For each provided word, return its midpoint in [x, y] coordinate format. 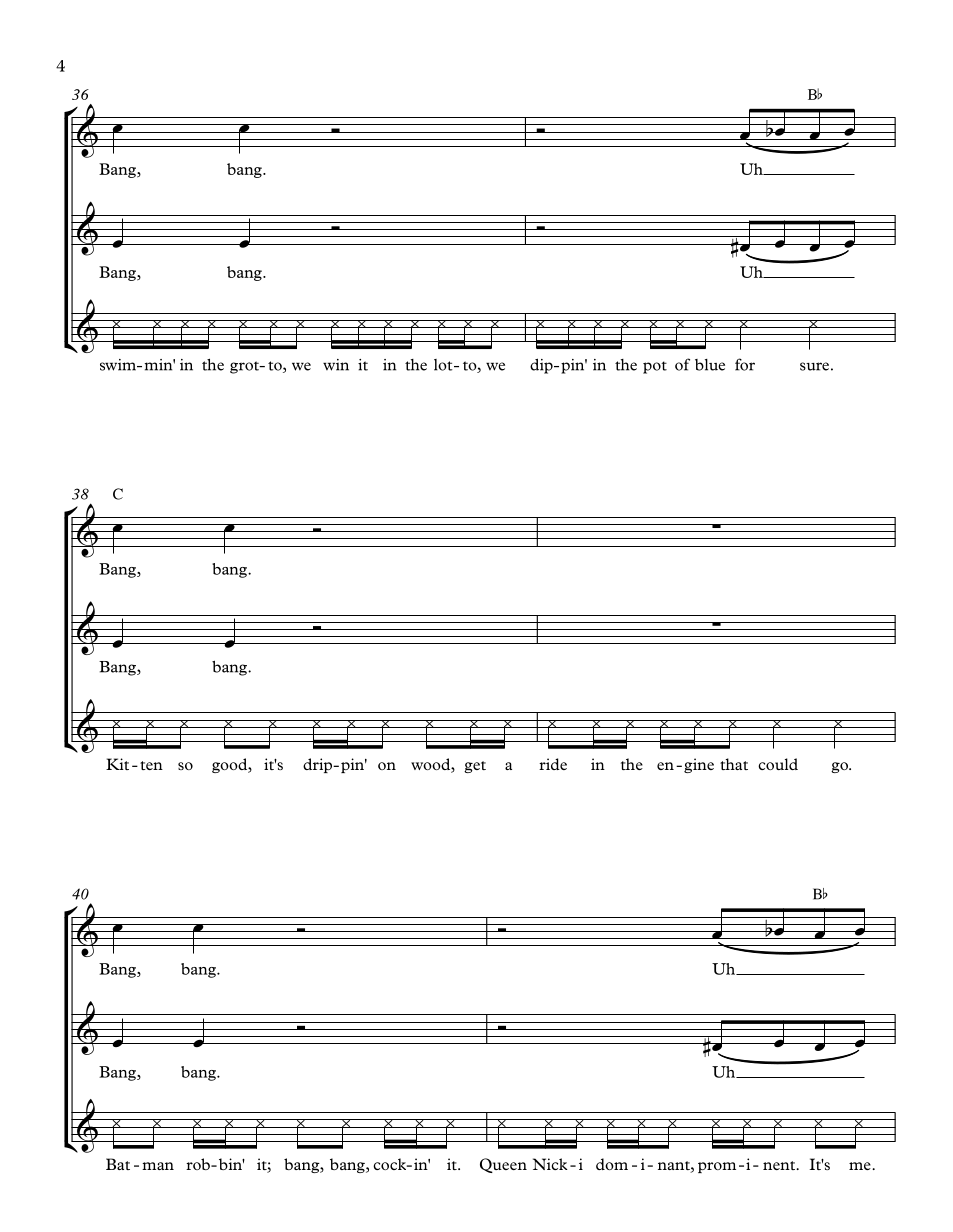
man [158, 1166]
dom [612, 1164]
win [336, 365]
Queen [503, 1165]
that [734, 764]
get [475, 767]
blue [710, 365]
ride [553, 764]
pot [655, 367]
